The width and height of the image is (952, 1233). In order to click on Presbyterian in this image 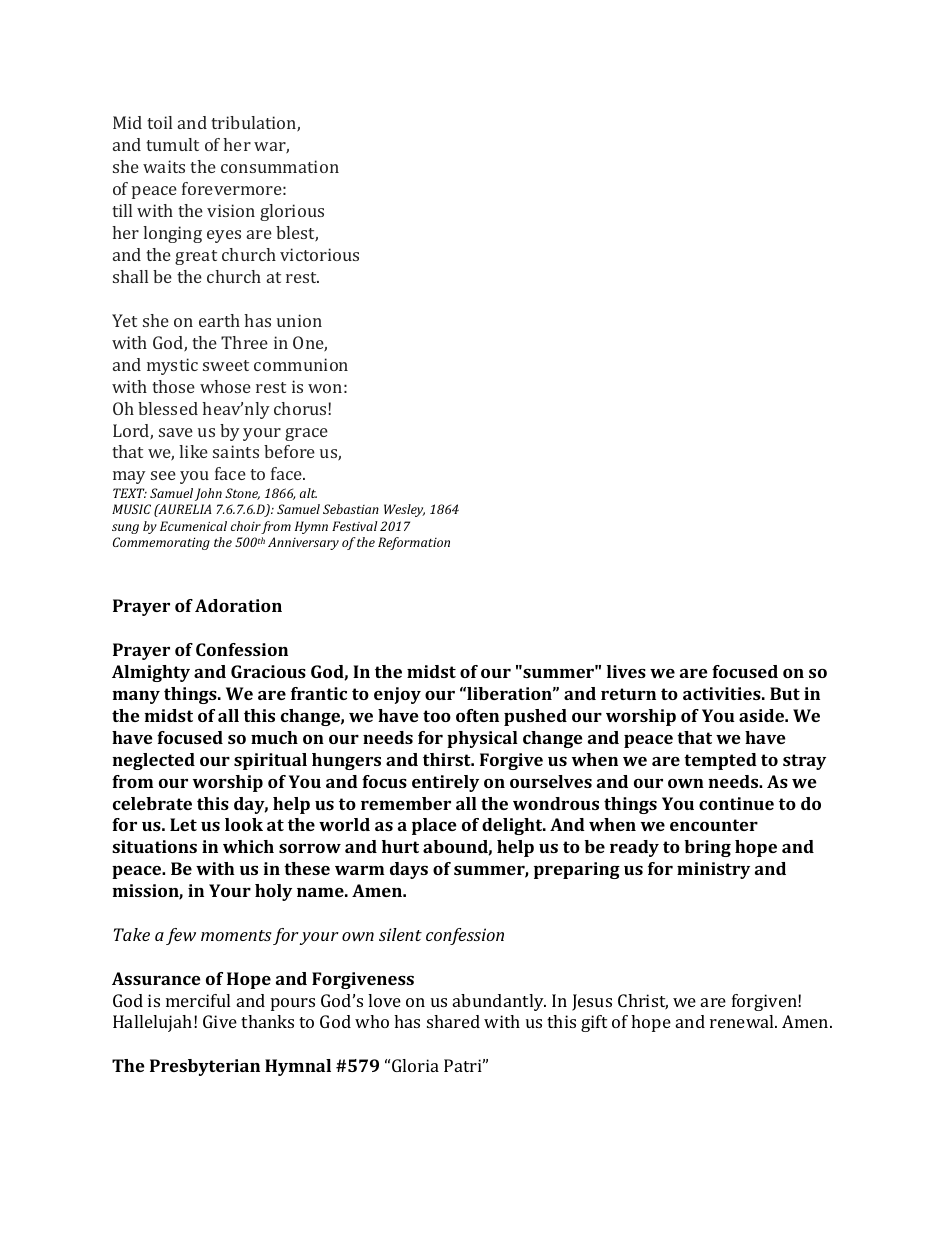, I will do `click(205, 1067)`.
